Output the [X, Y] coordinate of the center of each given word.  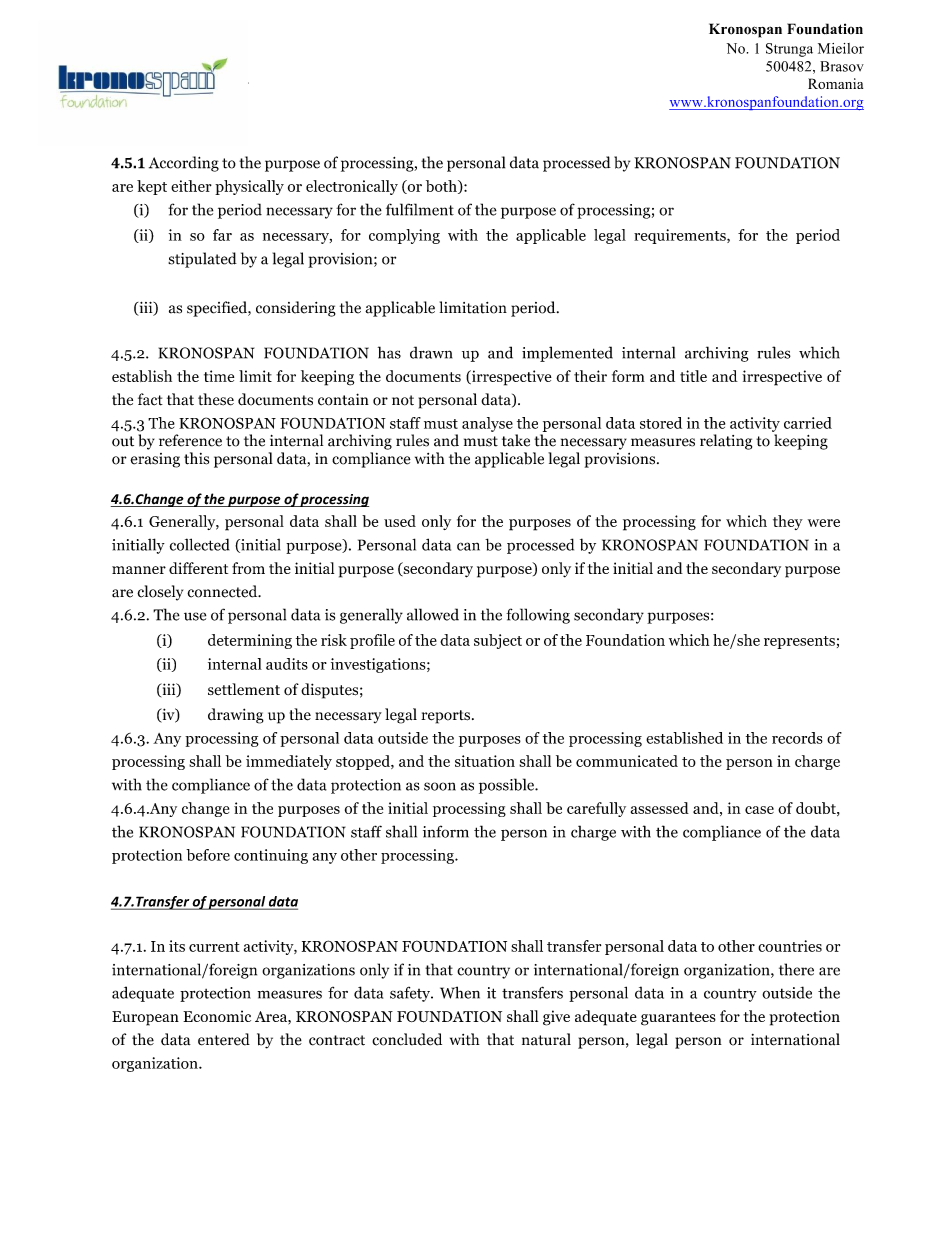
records [797, 738]
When [460, 992]
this [196, 458]
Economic [217, 1016]
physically [249, 187]
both [442, 187]
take [516, 440]
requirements [681, 236]
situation [485, 761]
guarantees [678, 1019]
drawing [236, 716]
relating [726, 442]
